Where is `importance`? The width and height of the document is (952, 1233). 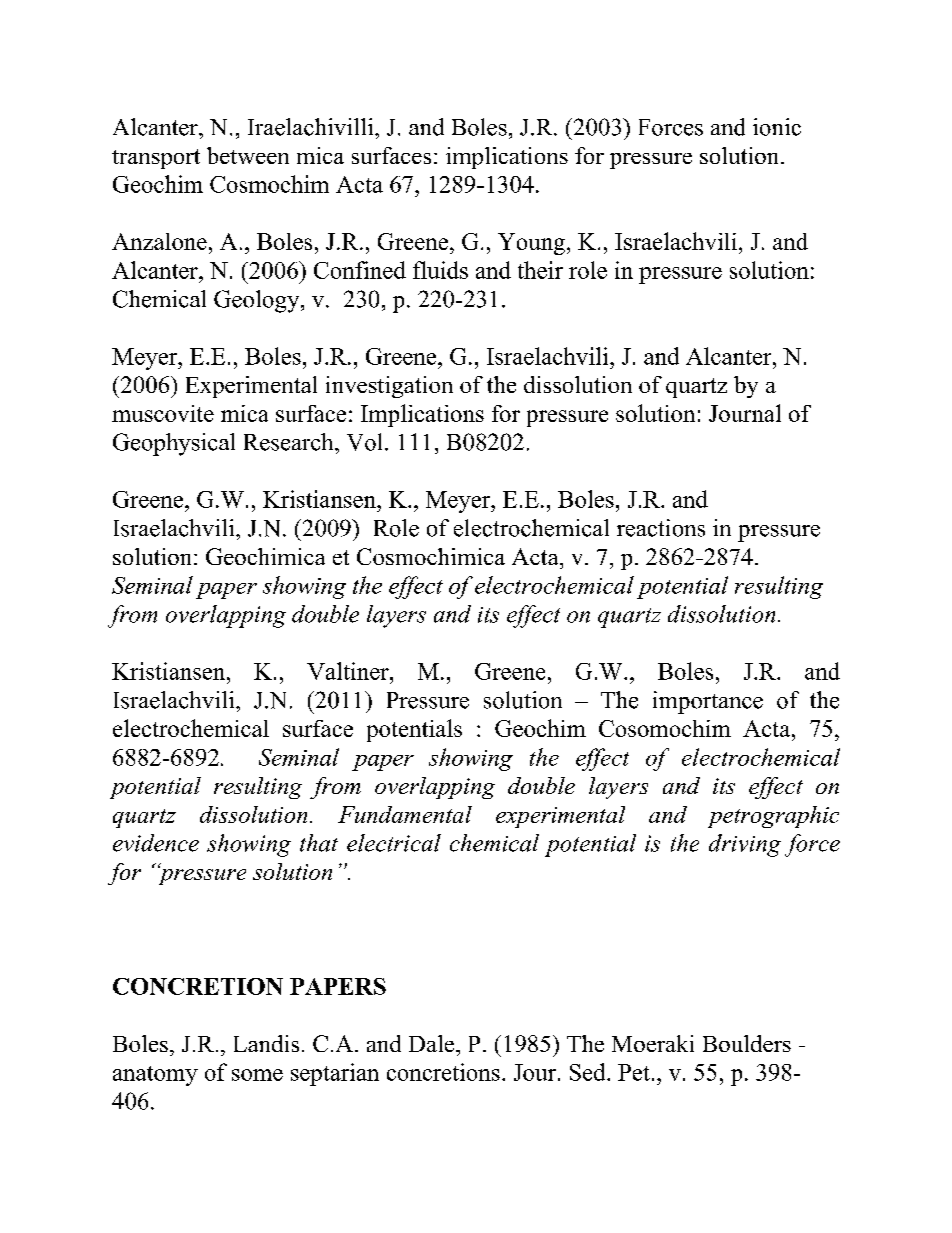
importance is located at coordinates (708, 702).
